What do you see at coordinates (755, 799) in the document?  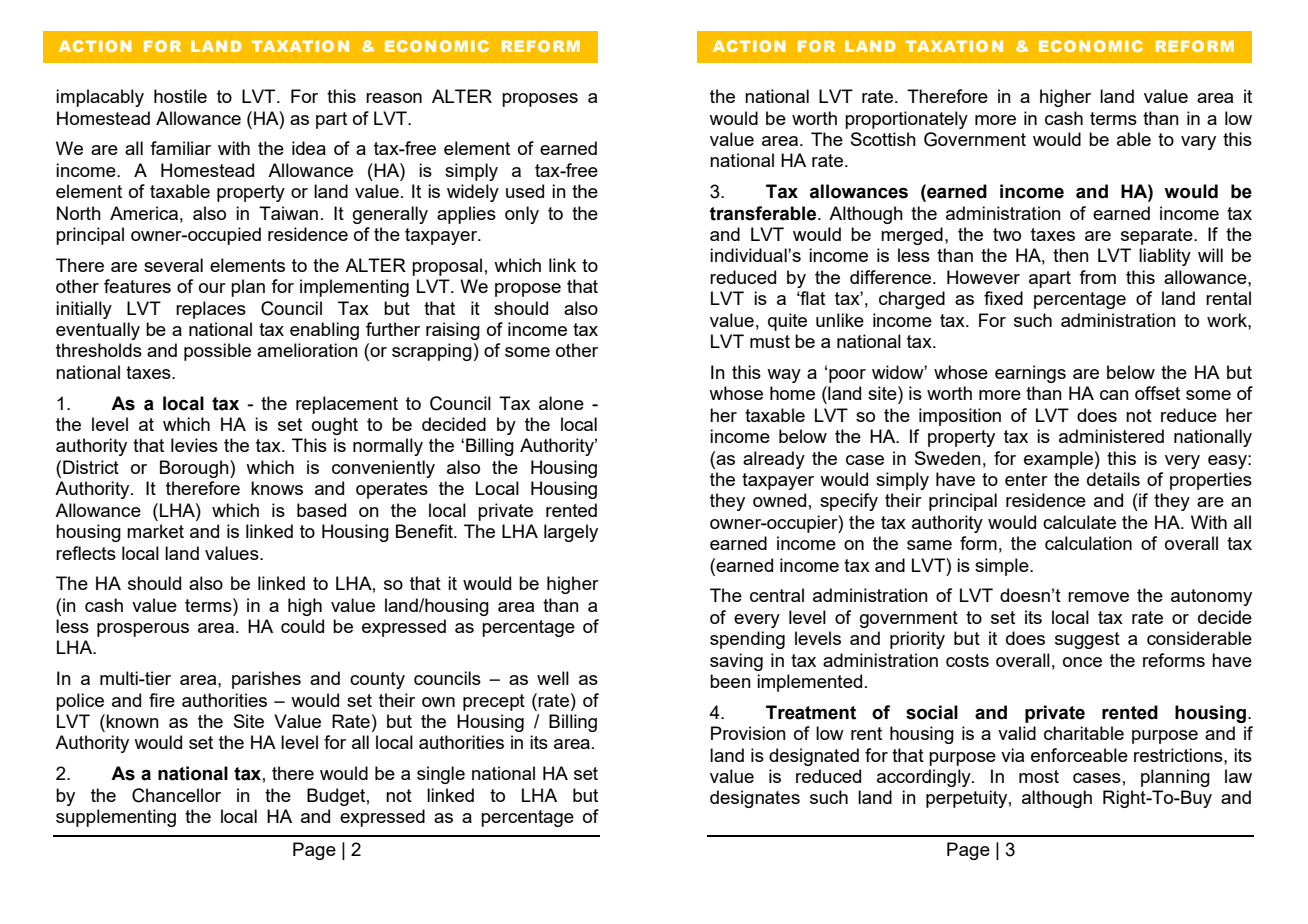 I see `designates` at bounding box center [755, 799].
